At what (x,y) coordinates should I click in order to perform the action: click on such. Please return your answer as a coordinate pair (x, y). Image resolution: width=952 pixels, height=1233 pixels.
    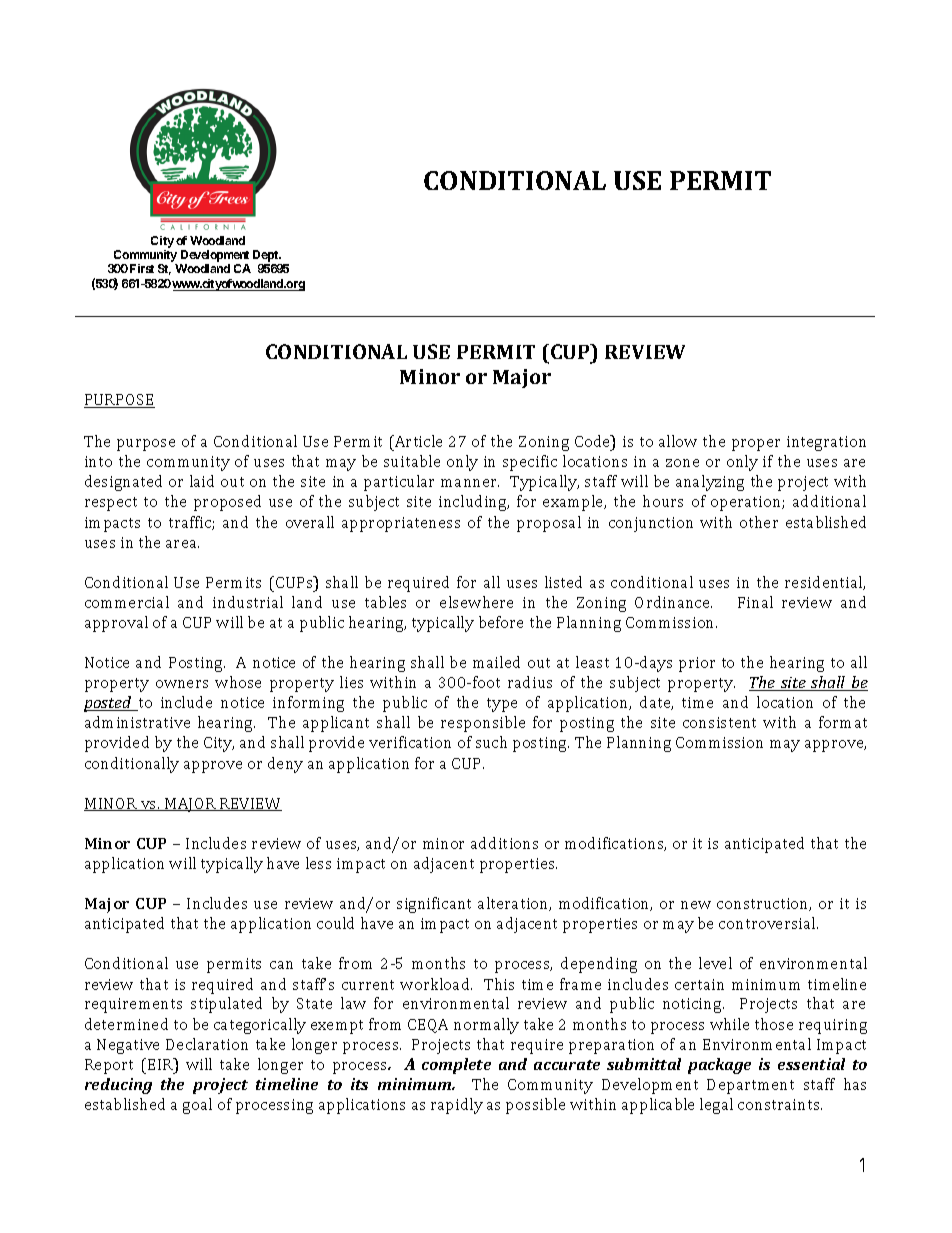
    Looking at the image, I should click on (491, 742).
